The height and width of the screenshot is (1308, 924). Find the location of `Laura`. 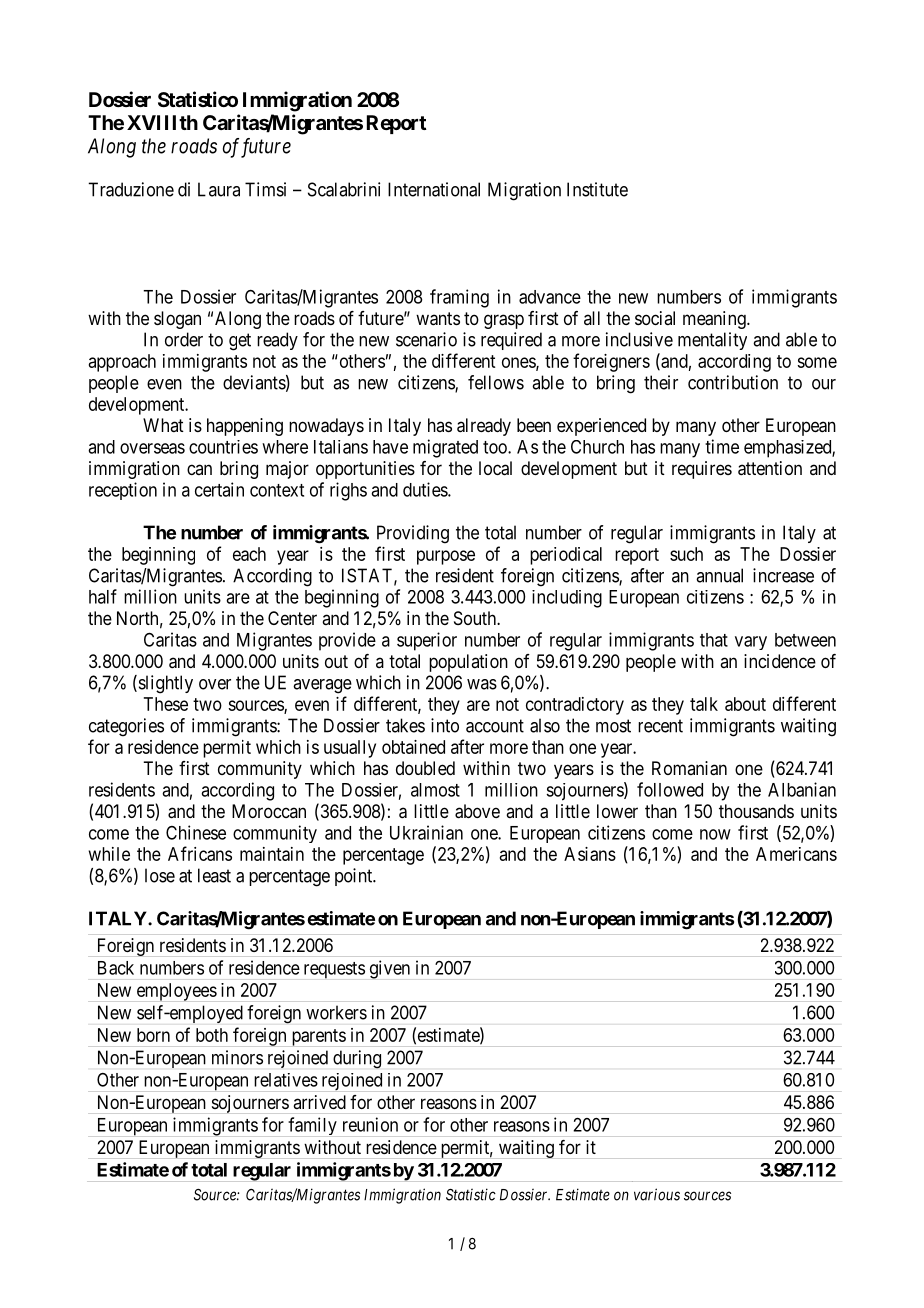

Laura is located at coordinates (219, 189).
